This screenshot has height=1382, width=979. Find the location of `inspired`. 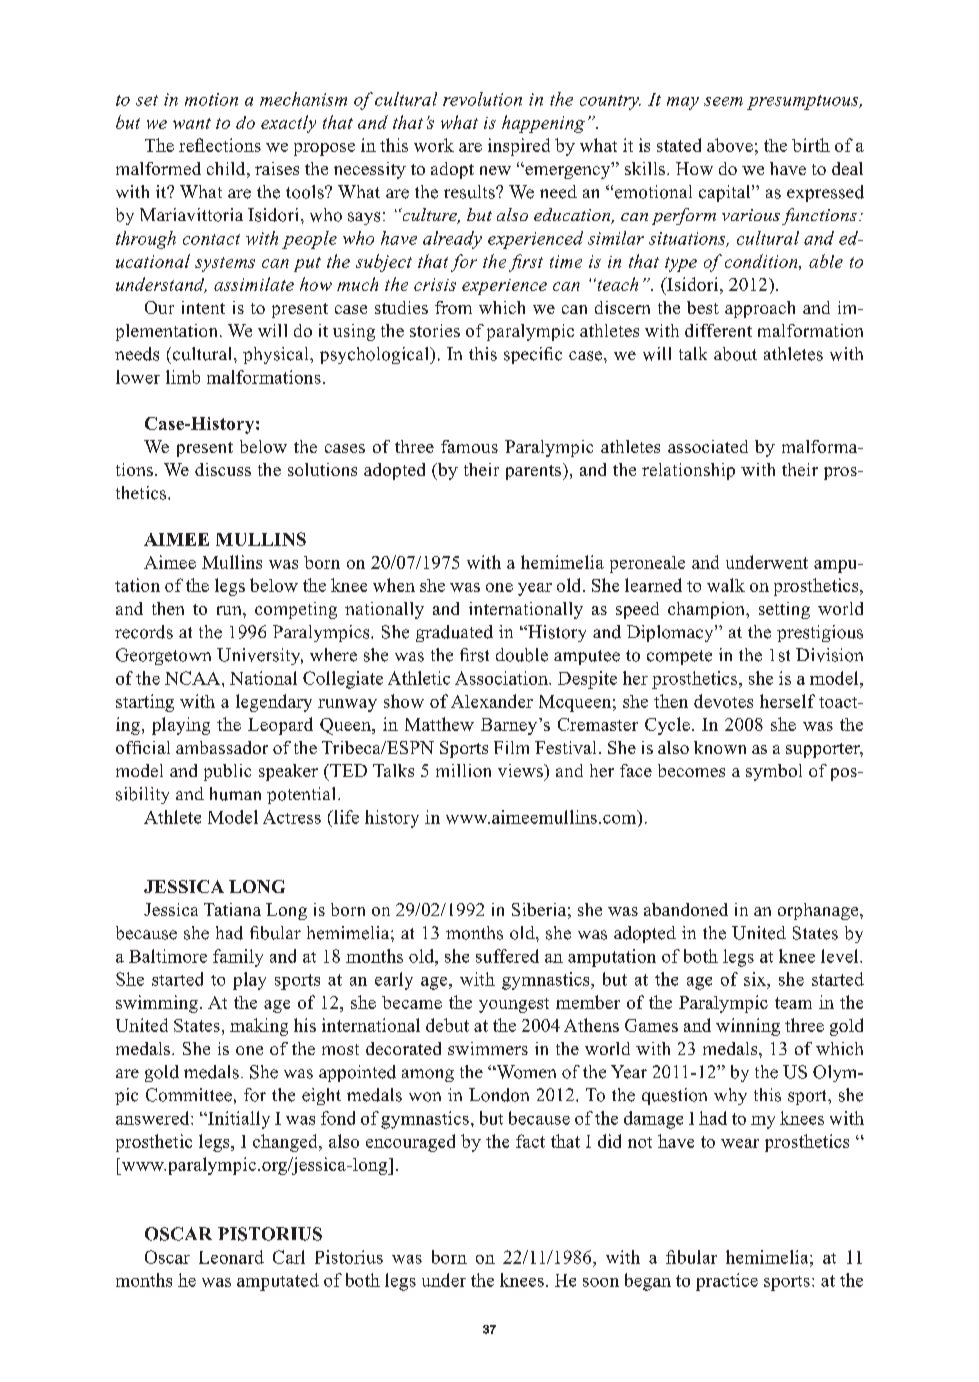

inspired is located at coordinates (519, 147).
